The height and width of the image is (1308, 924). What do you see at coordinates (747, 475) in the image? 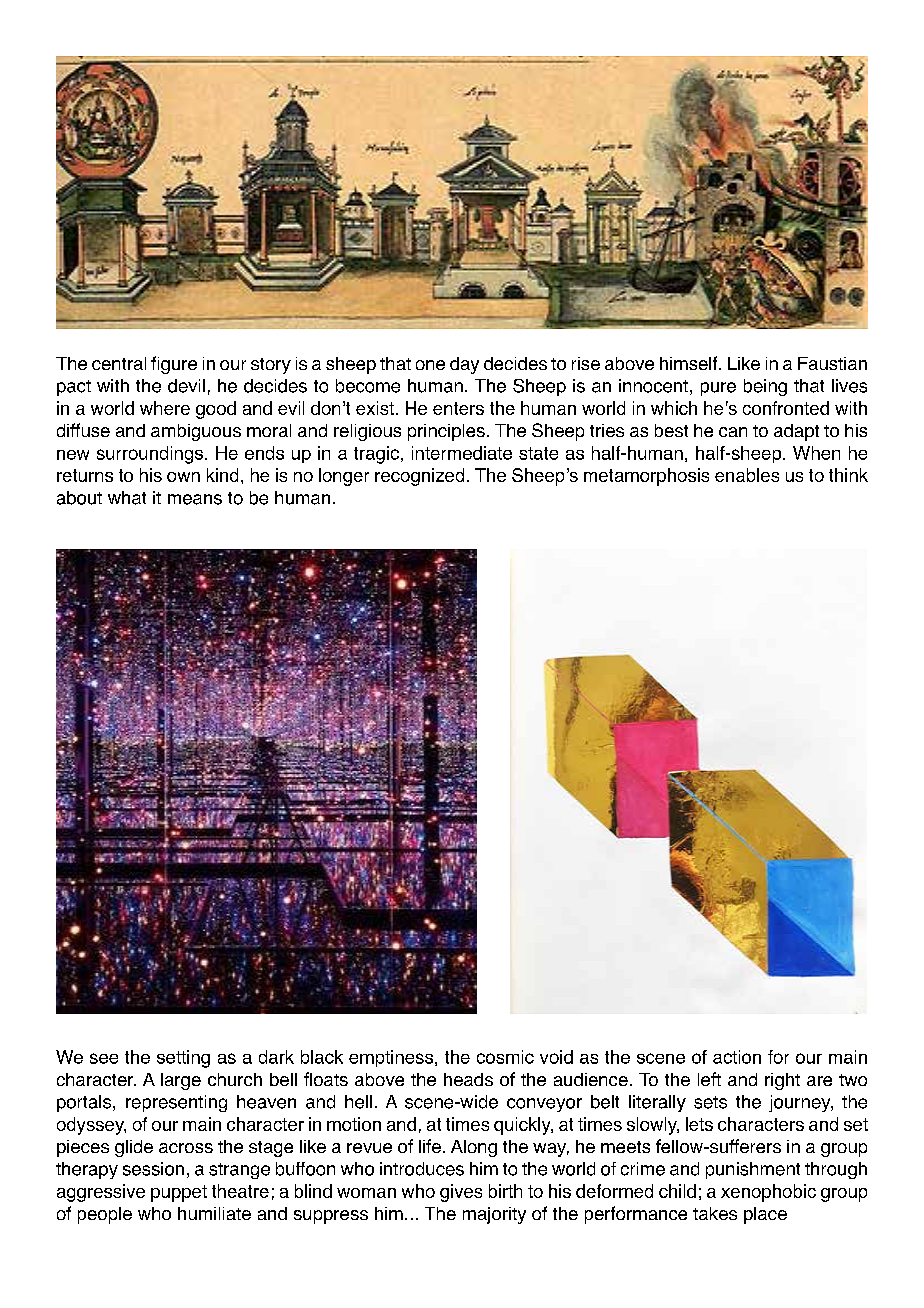
I see `enables` at bounding box center [747, 475].
